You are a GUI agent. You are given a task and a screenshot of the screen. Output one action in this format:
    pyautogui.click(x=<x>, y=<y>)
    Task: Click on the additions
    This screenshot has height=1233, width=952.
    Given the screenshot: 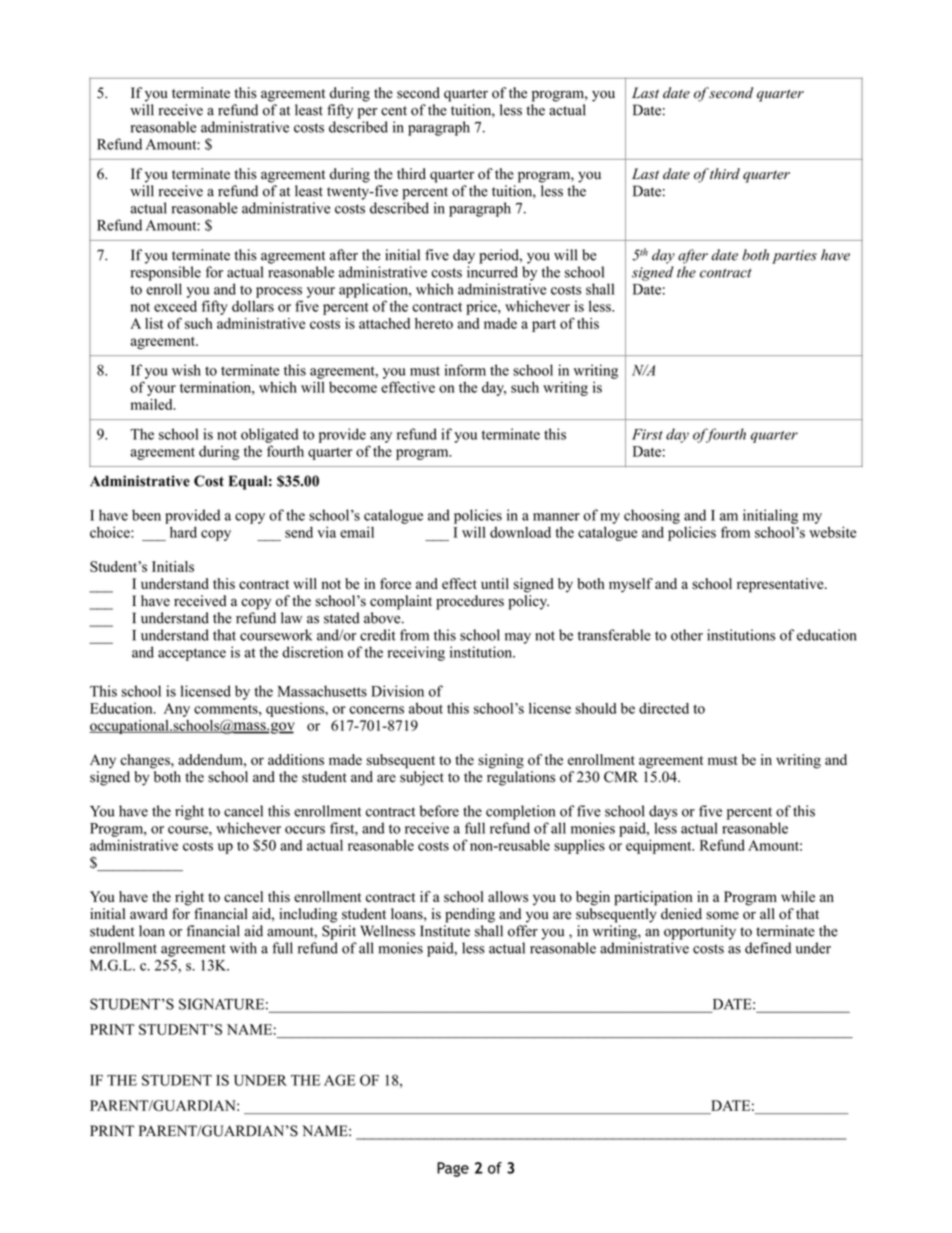 What is the action you would take?
    pyautogui.click(x=296, y=759)
